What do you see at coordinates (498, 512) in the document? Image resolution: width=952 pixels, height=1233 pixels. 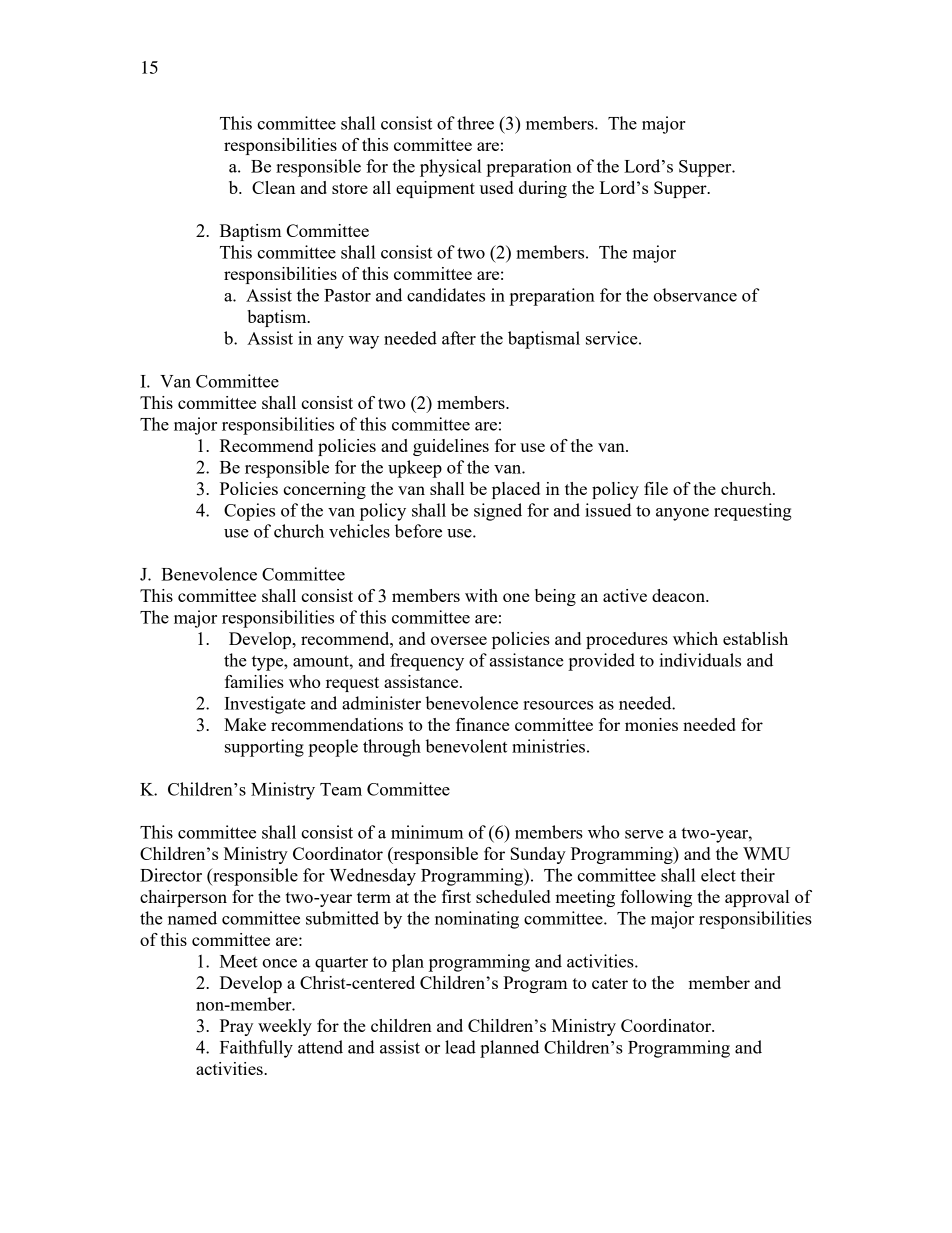 I see `signed` at bounding box center [498, 512].
